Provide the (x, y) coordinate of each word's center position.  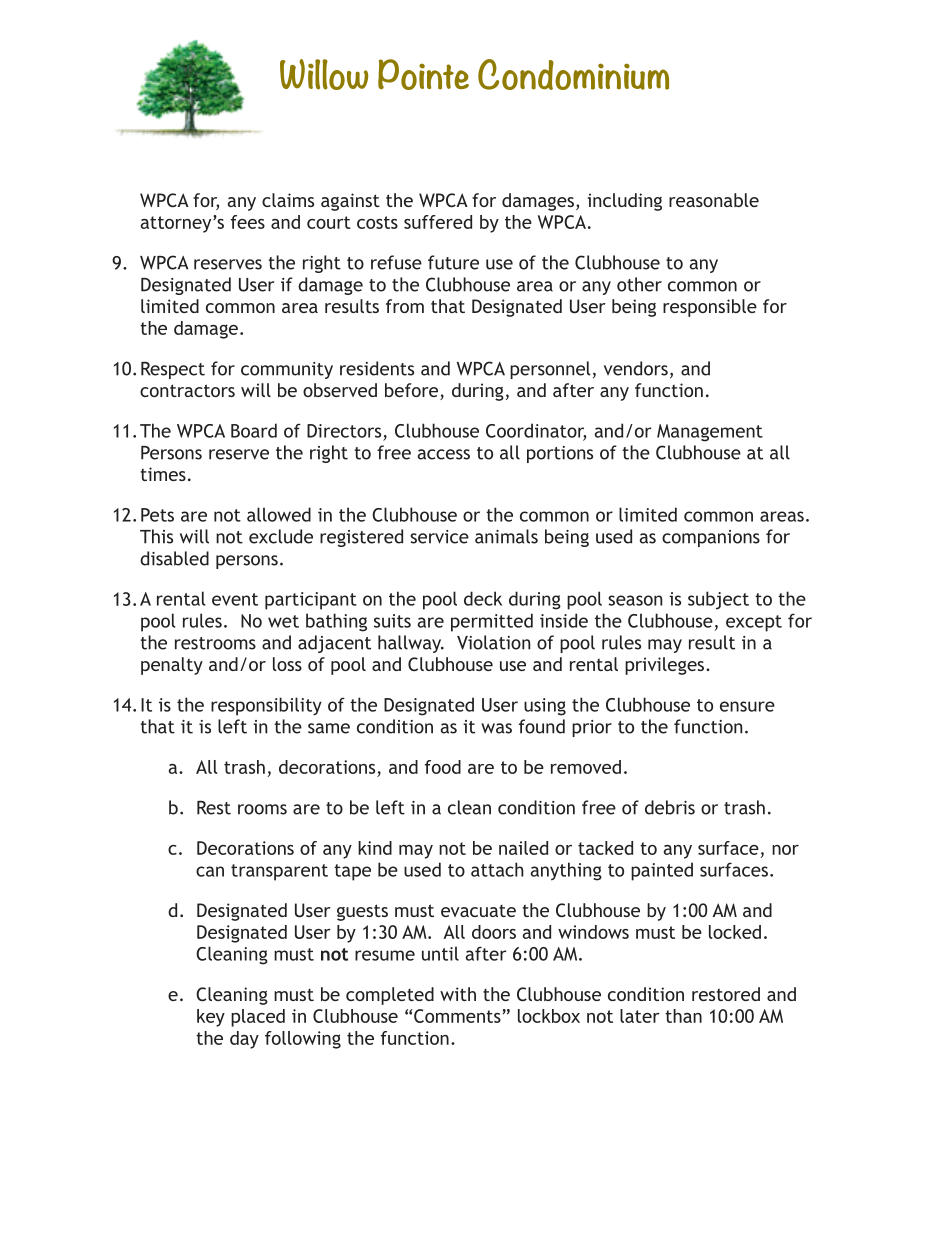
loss (287, 664)
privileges (666, 666)
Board (254, 430)
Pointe (423, 74)
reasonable (714, 200)
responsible (710, 308)
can (210, 871)
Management (710, 433)
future (453, 262)
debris (670, 807)
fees (248, 222)
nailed (523, 848)
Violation (494, 642)
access (443, 454)
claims (288, 200)
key (211, 1018)
